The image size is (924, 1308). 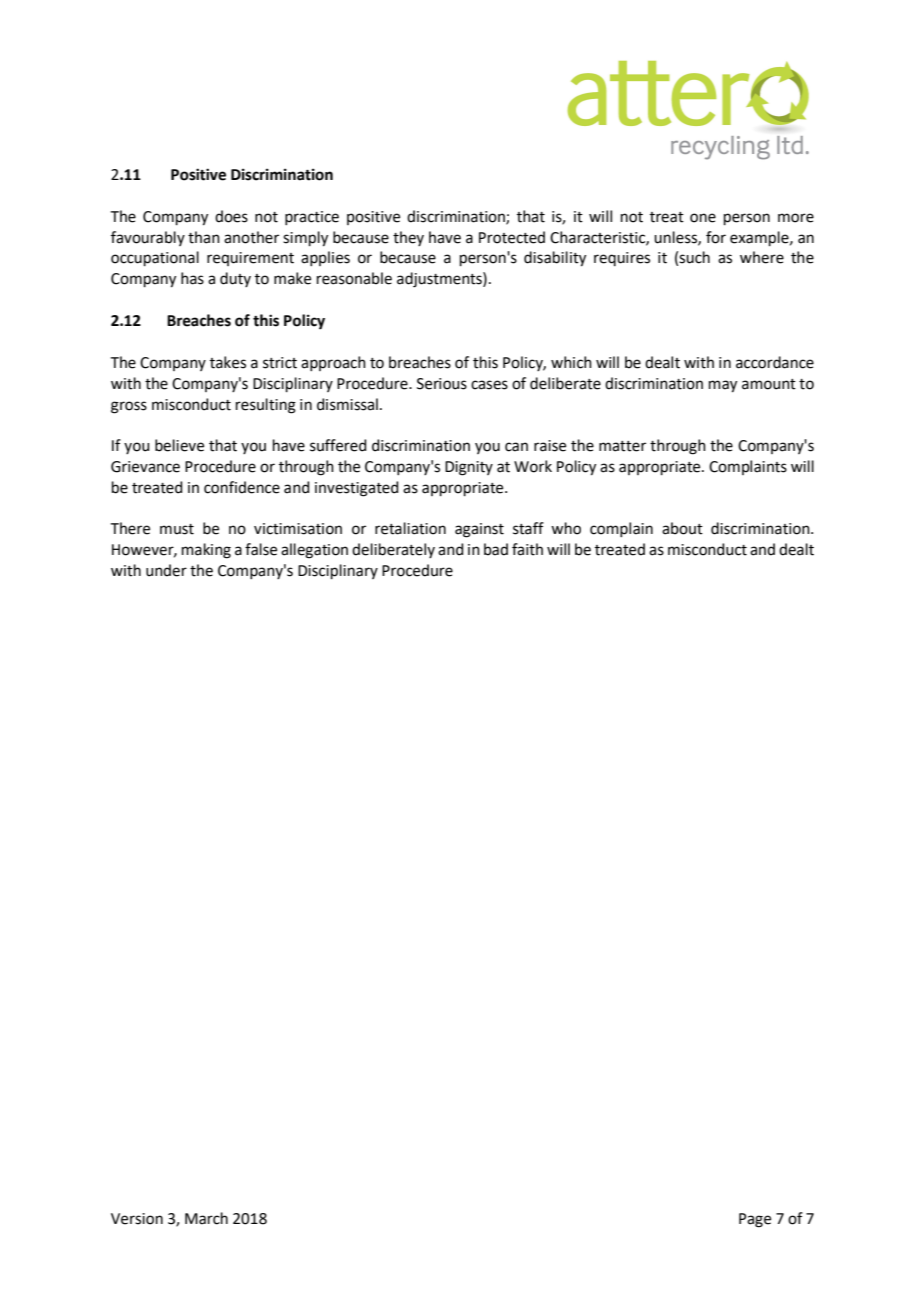 What do you see at coordinates (137, 1219) in the screenshot?
I see `Version` at bounding box center [137, 1219].
